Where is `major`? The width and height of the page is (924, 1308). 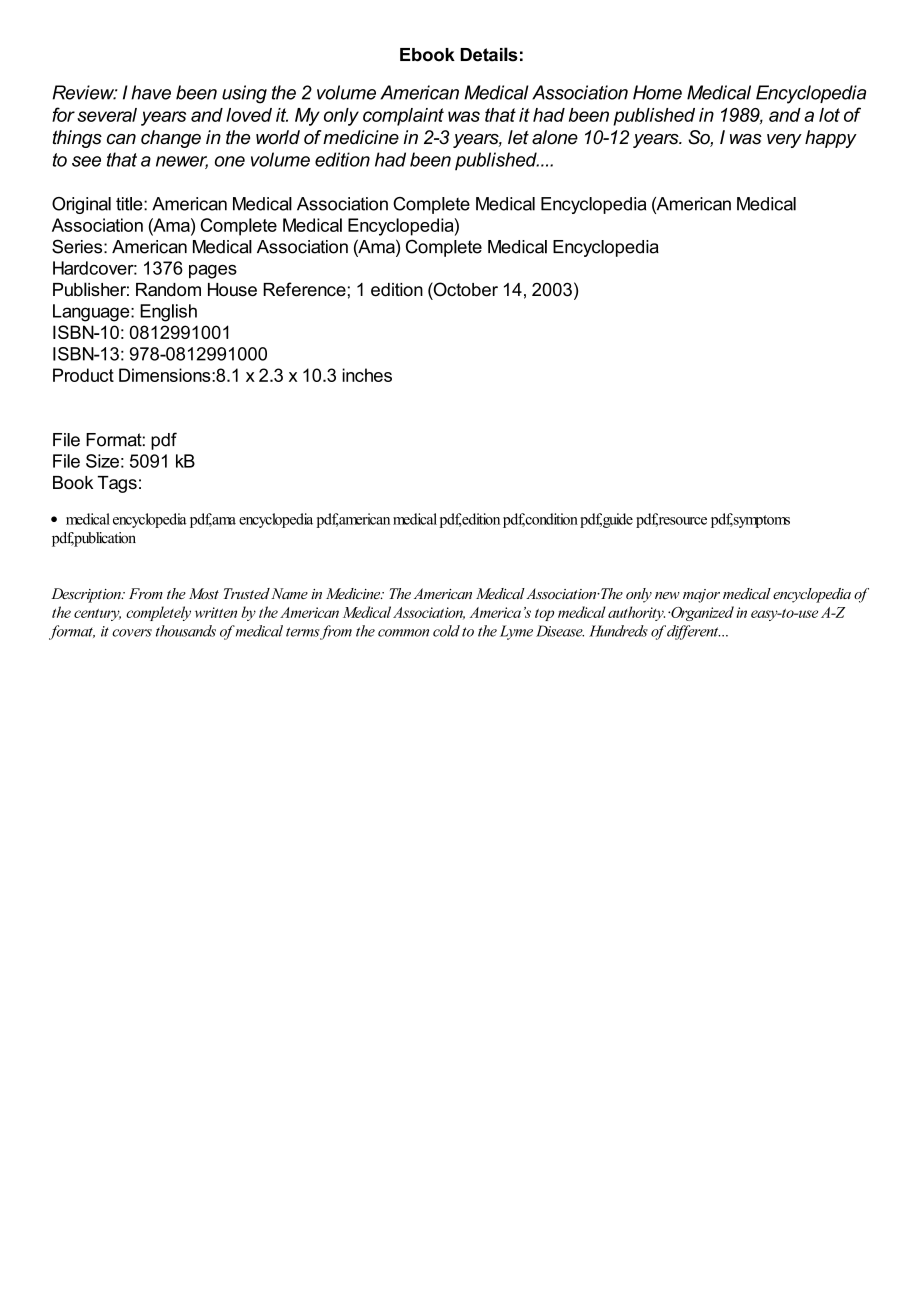 major is located at coordinates (701, 596).
